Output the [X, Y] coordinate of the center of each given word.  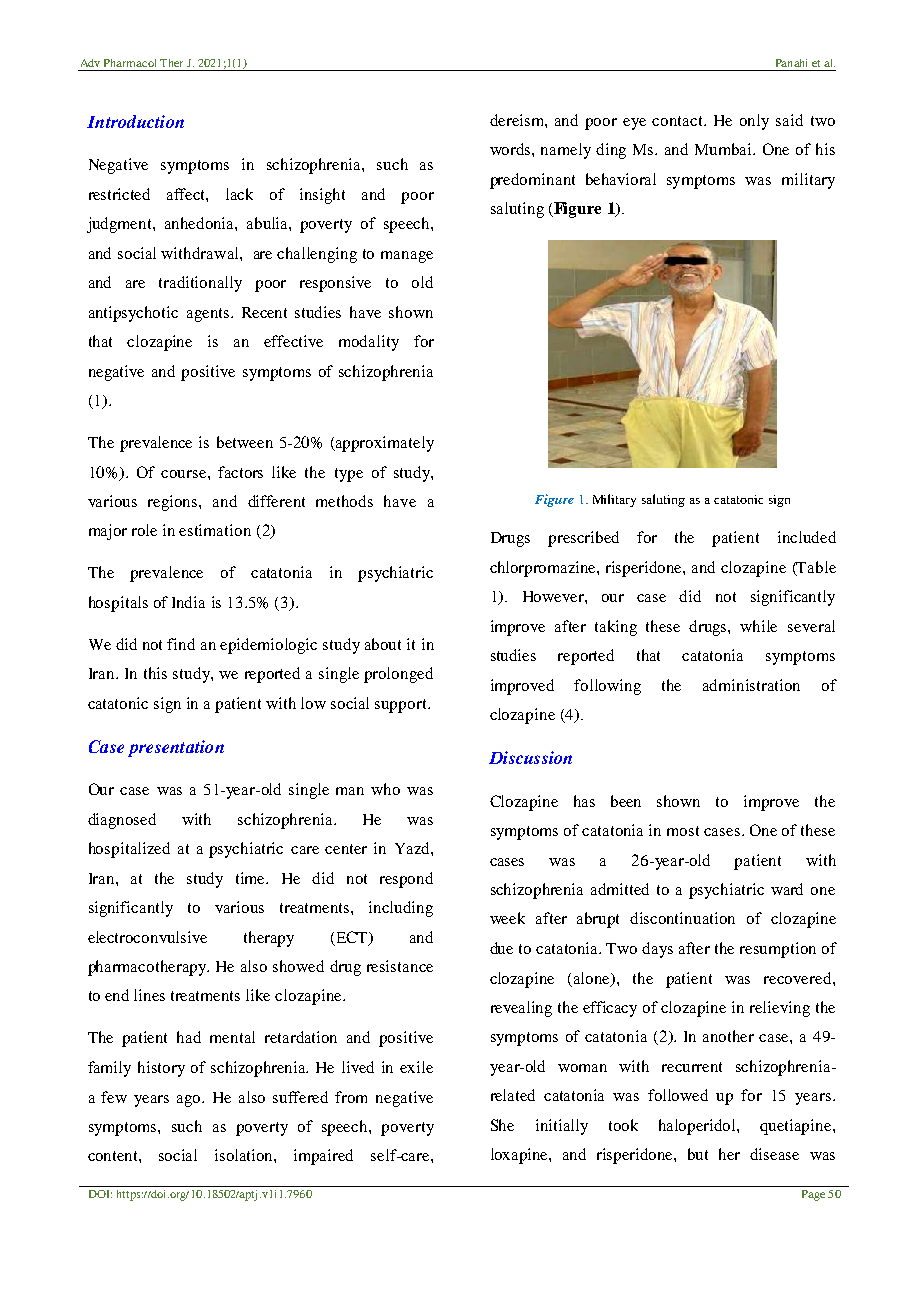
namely [566, 151]
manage [407, 257]
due [501, 948]
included [807, 537]
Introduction [135, 121]
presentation [176, 748]
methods [344, 501]
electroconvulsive [147, 937]
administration [751, 685]
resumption [778, 950]
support [402, 706]
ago [190, 1101]
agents [209, 315]
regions [174, 503]
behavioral [621, 179]
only [754, 122]
